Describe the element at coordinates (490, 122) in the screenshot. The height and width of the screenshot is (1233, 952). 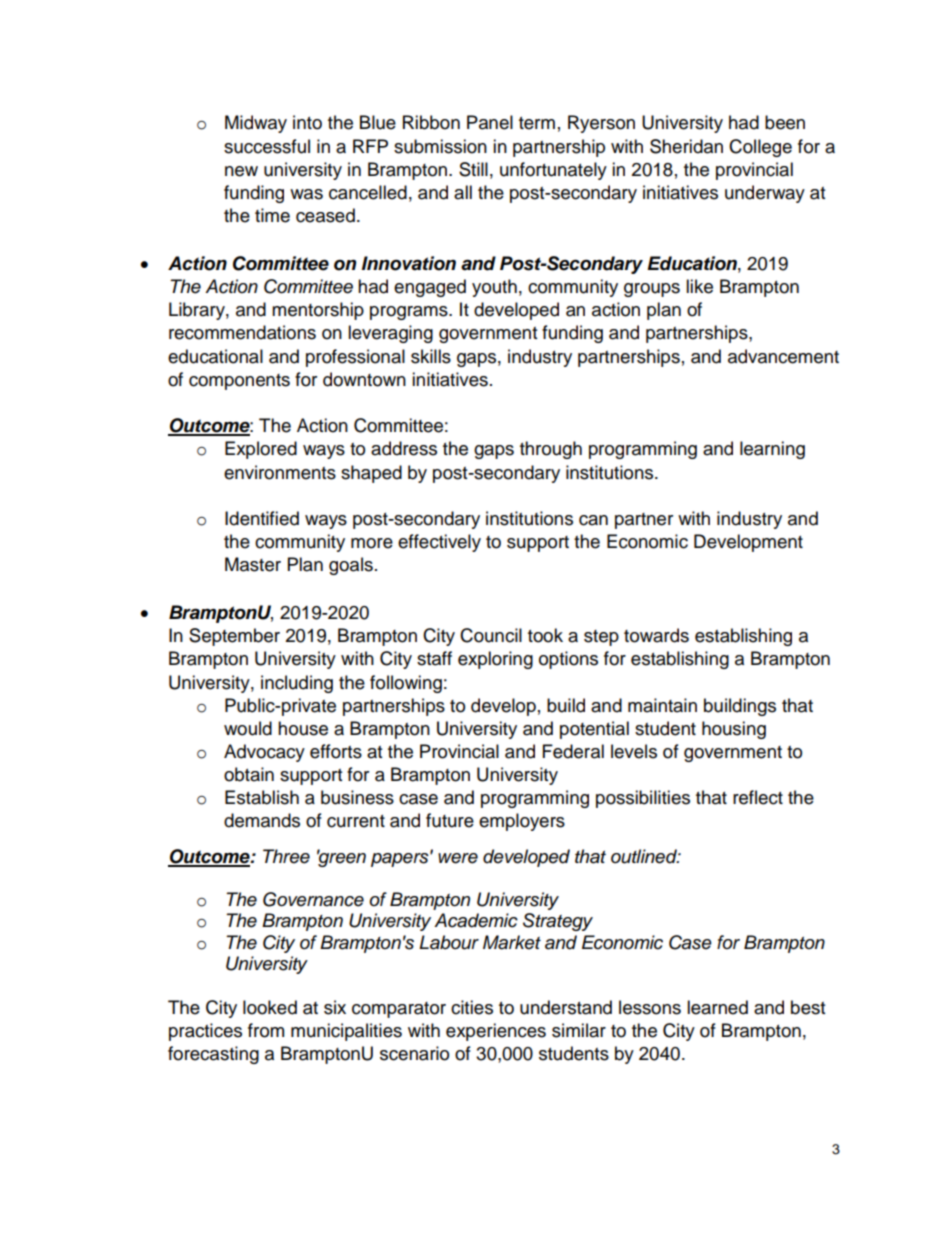
I see `Panel` at that location.
